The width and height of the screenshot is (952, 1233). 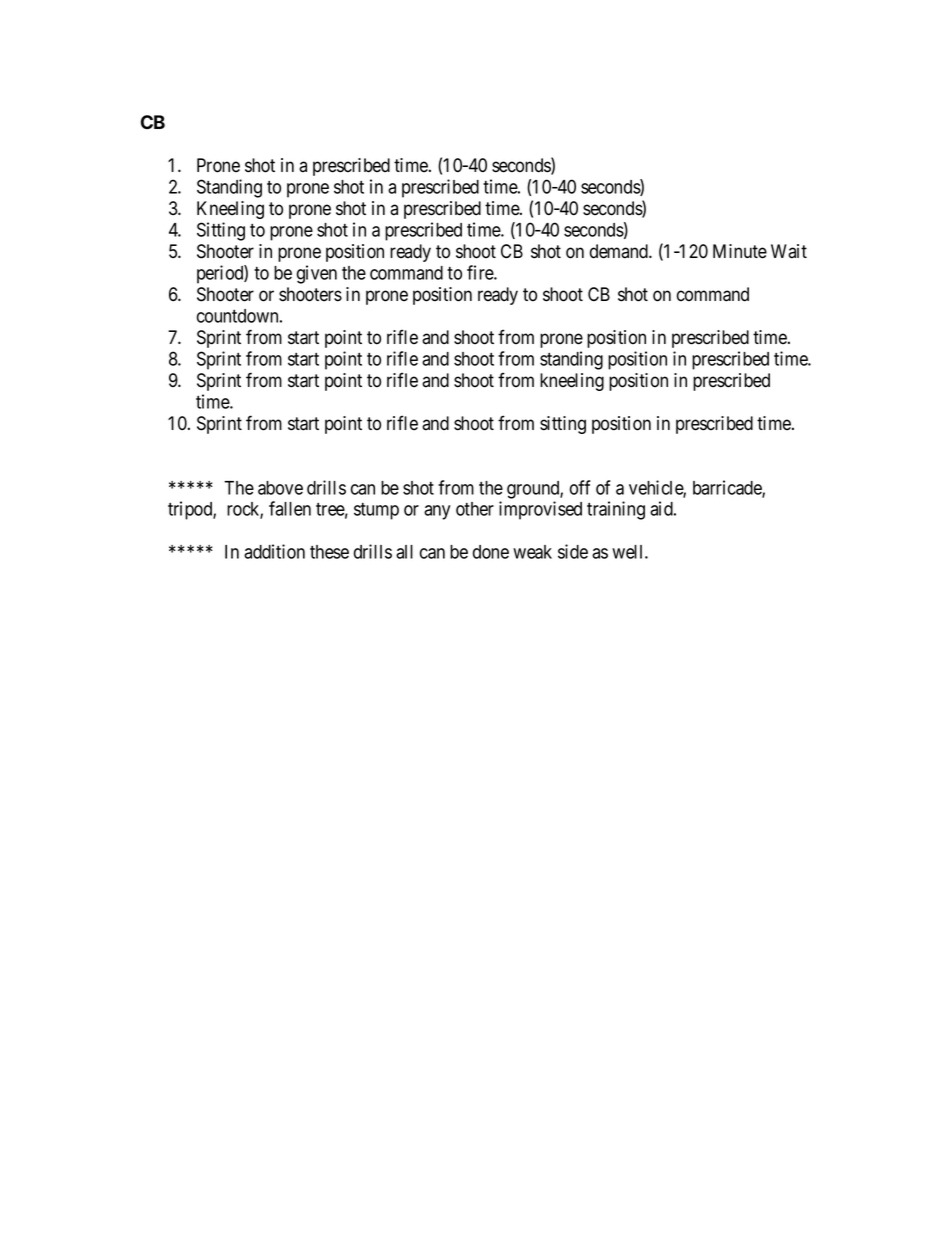 I want to click on given, so click(x=317, y=274).
